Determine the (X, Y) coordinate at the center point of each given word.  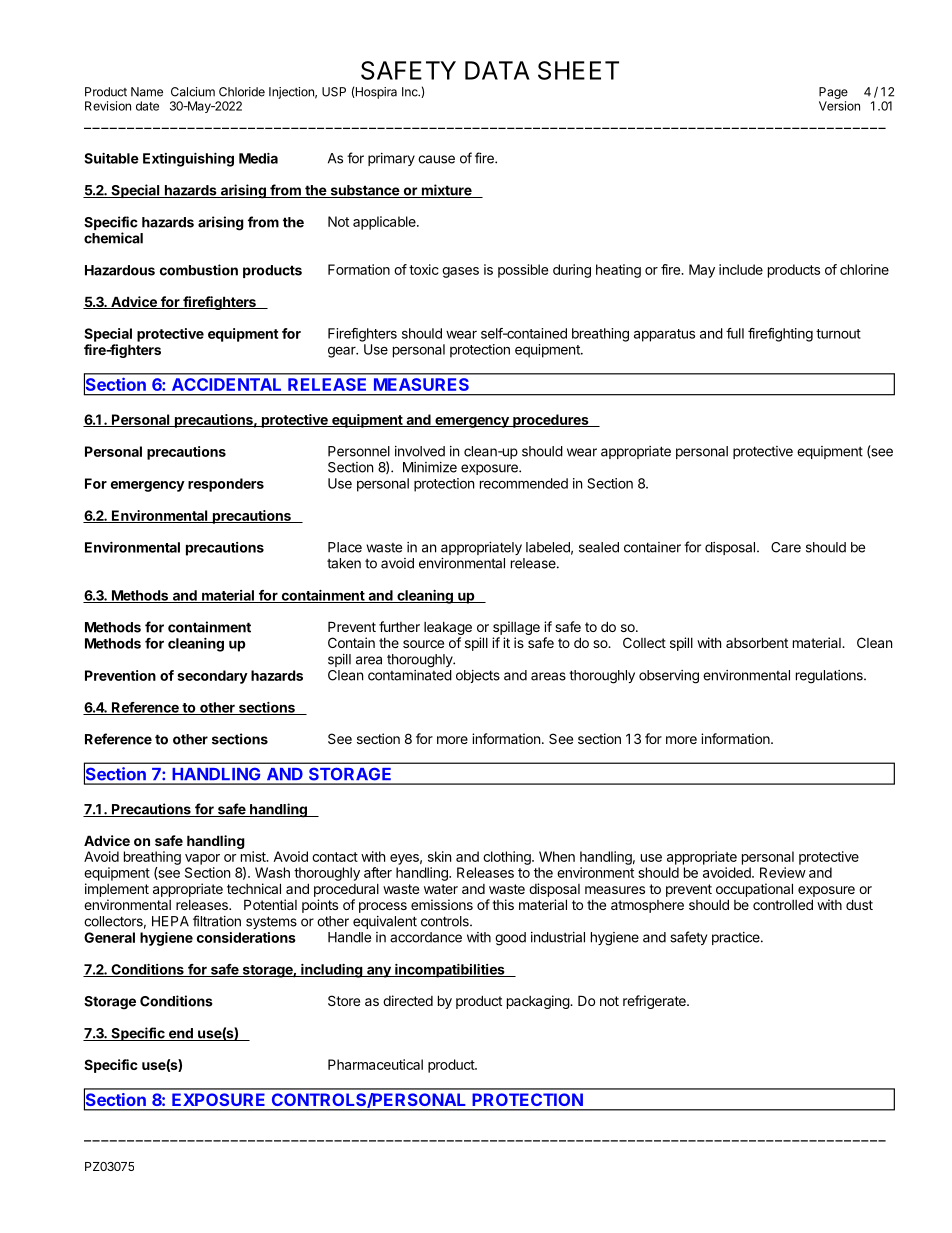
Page (833, 93)
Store (344, 1000)
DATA (497, 70)
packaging (539, 1002)
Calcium (193, 92)
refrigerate (655, 1002)
